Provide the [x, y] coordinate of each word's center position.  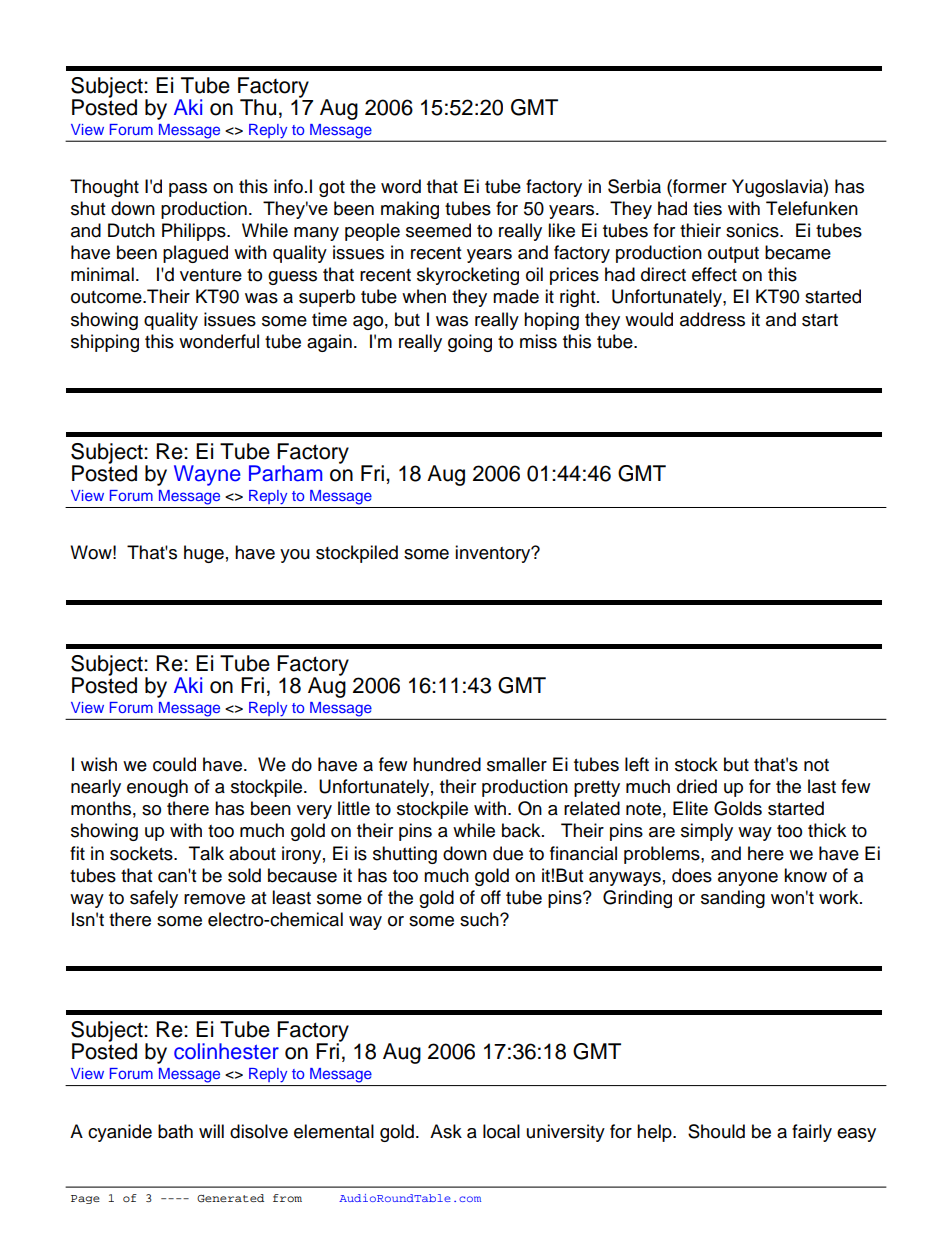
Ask [446, 1131]
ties [707, 208]
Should [716, 1131]
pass [188, 190]
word [401, 186]
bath [175, 1131]
